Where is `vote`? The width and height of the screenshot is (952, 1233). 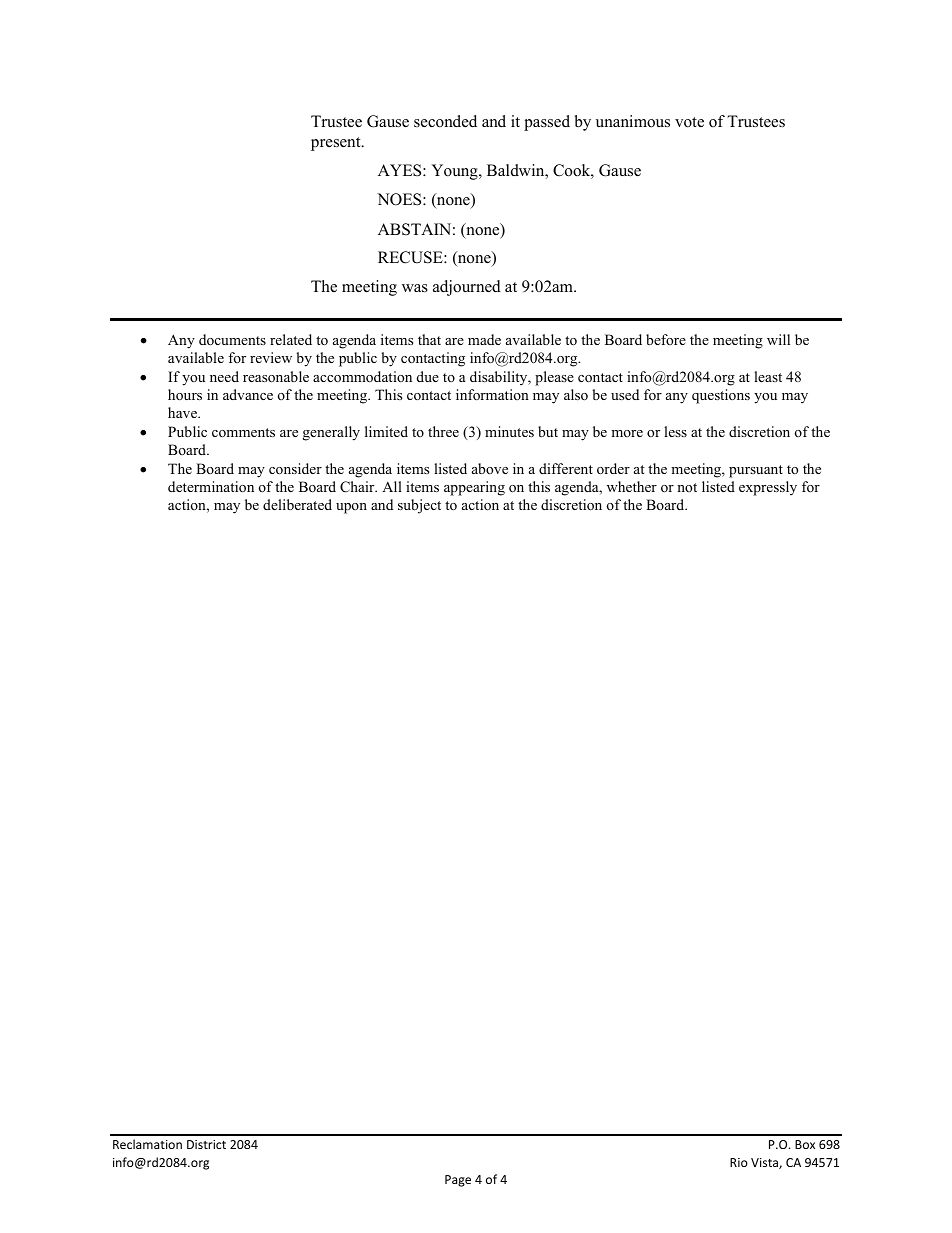
vote is located at coordinates (689, 122).
